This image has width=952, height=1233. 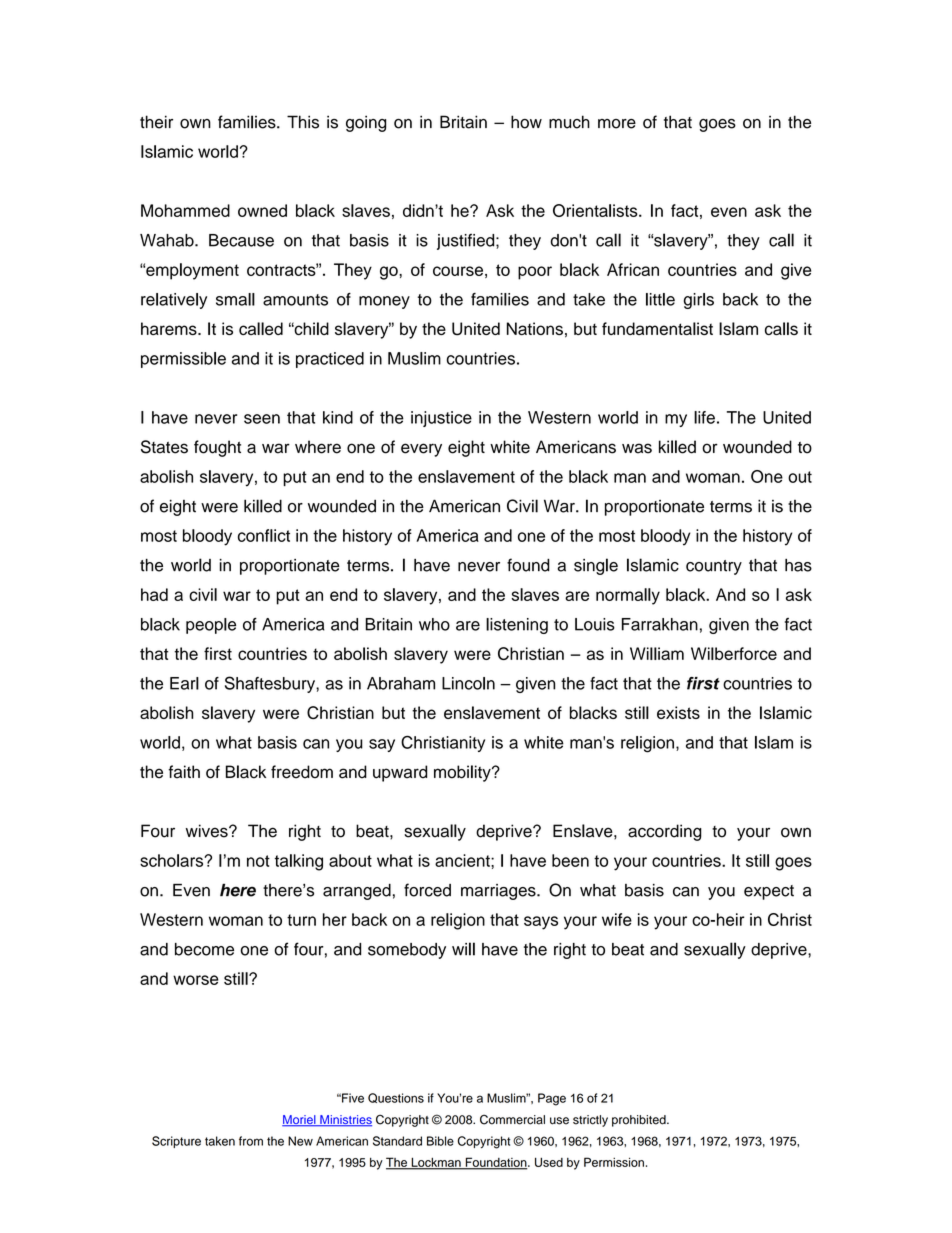 What do you see at coordinates (251, 1141) in the image?
I see `from` at bounding box center [251, 1141].
